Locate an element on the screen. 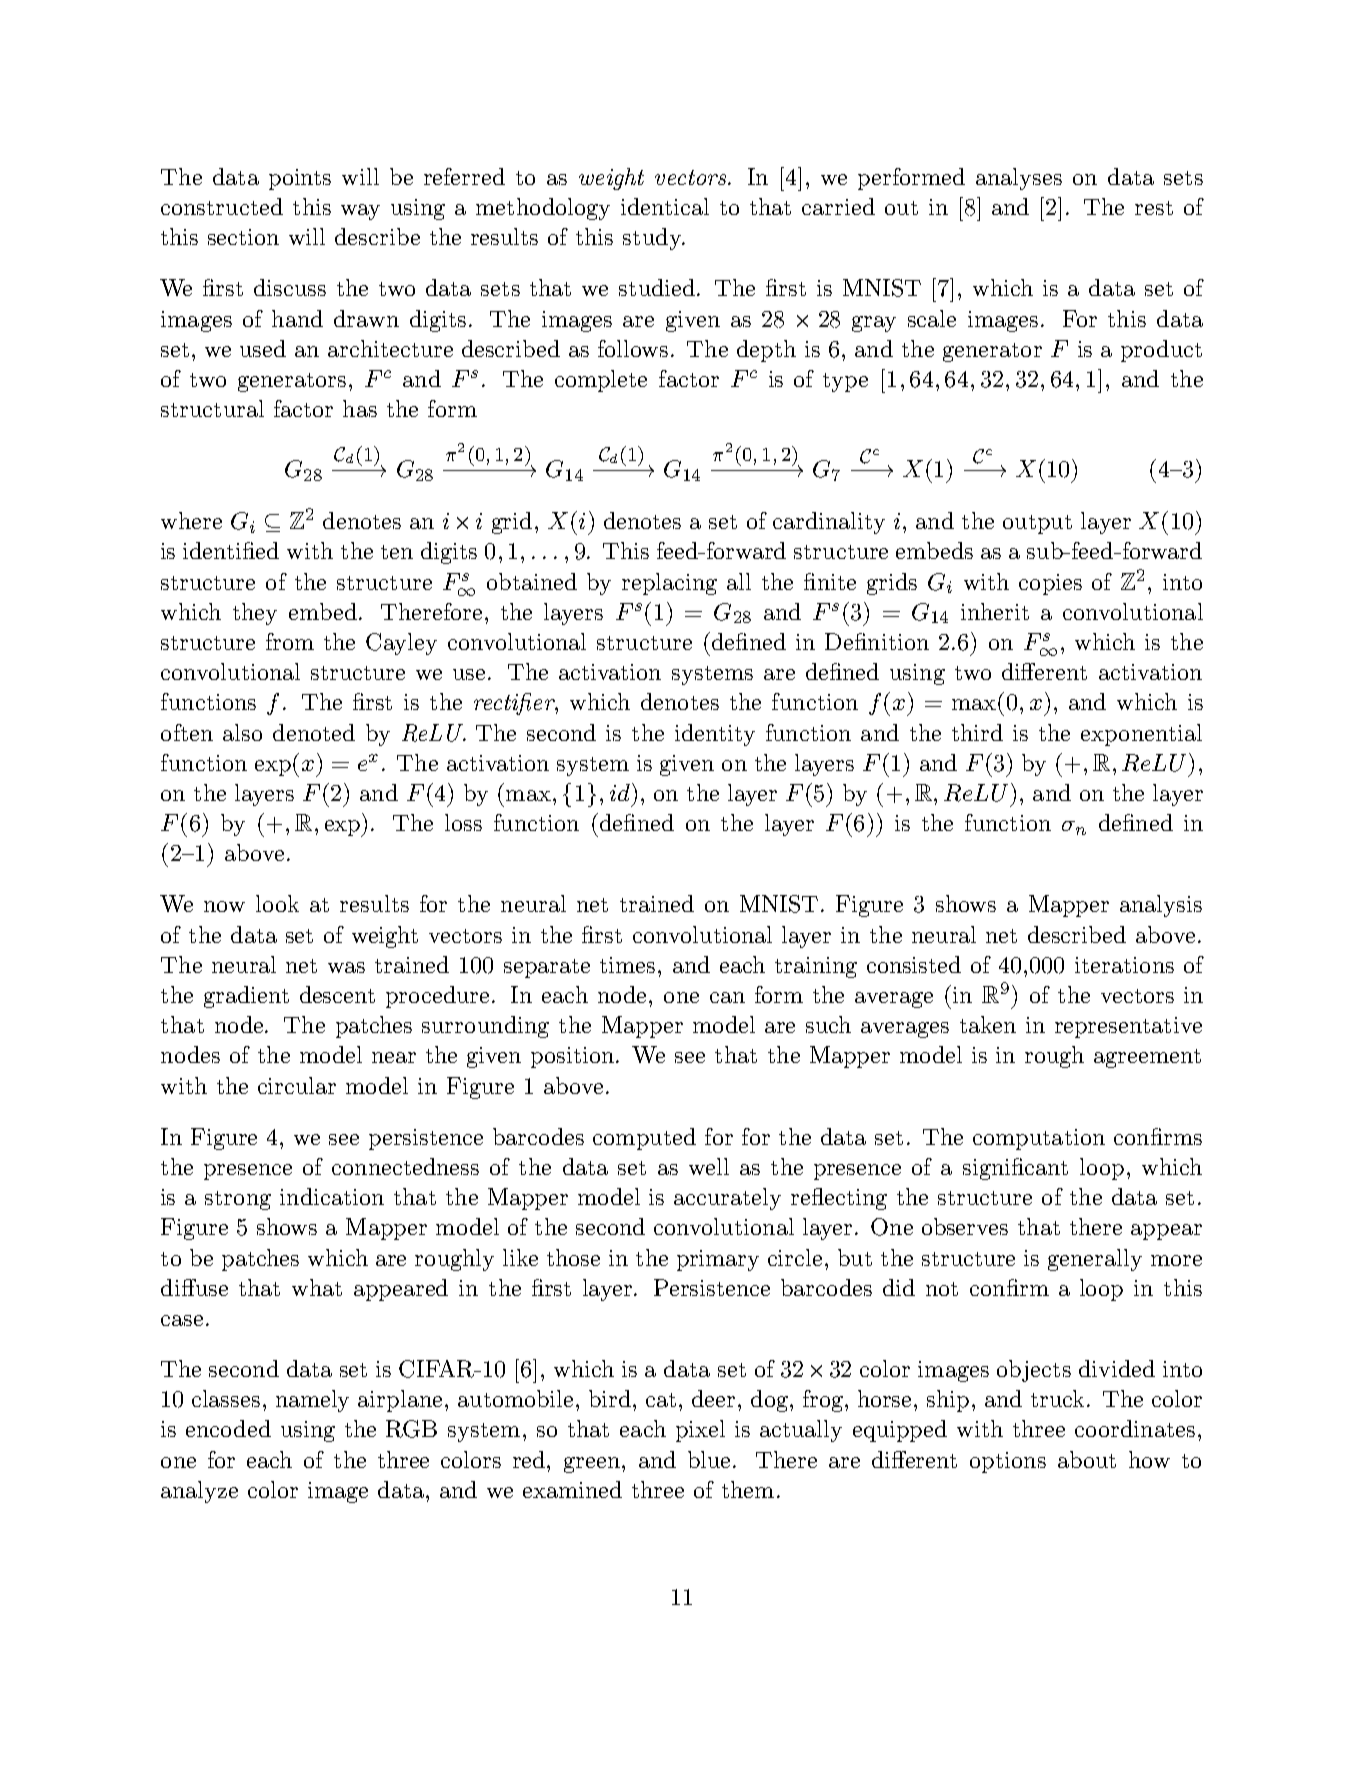 The width and height of the screenshot is (1364, 1765). identity is located at coordinates (715, 735).
